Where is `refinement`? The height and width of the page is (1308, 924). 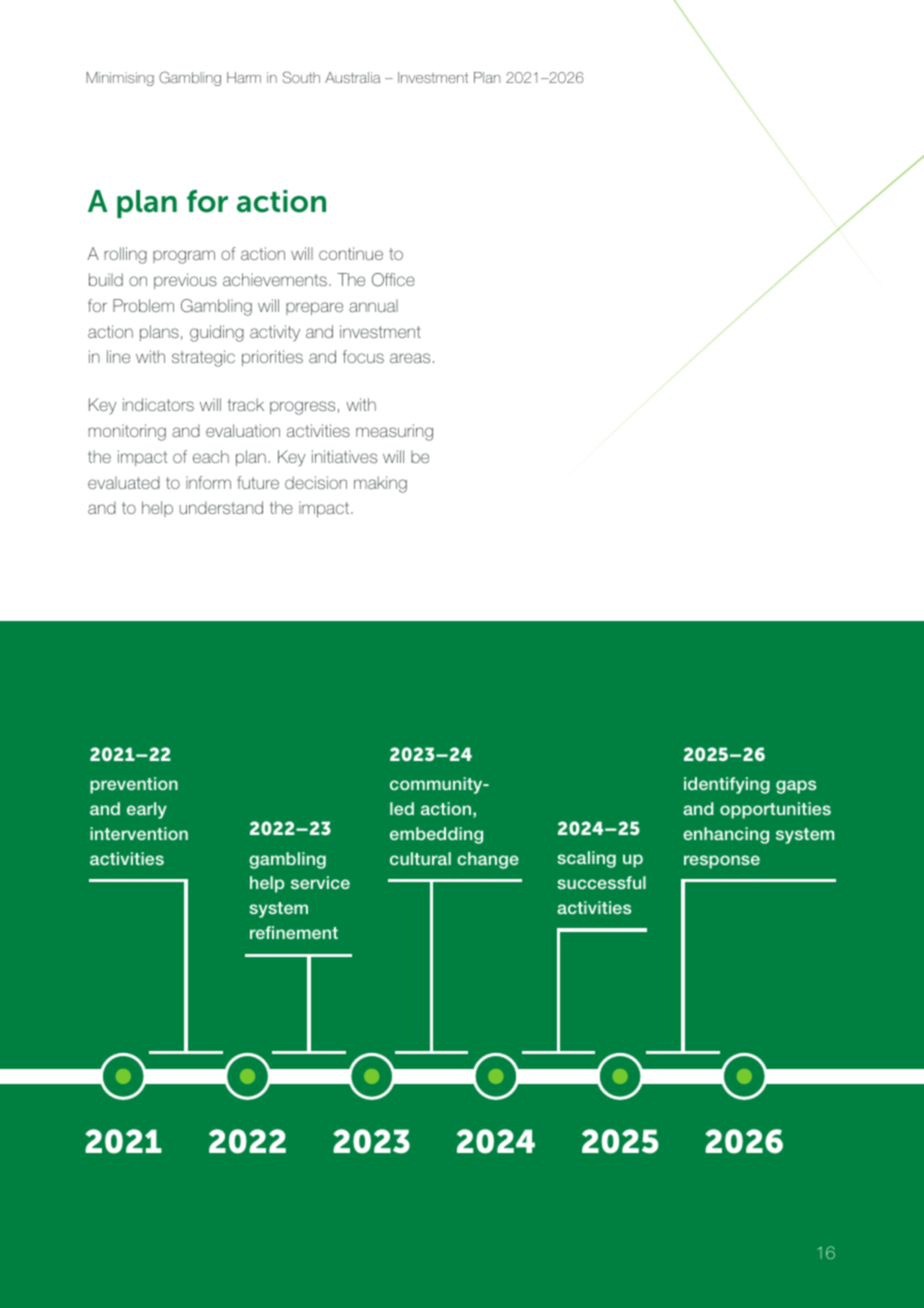
refinement is located at coordinates (294, 932).
